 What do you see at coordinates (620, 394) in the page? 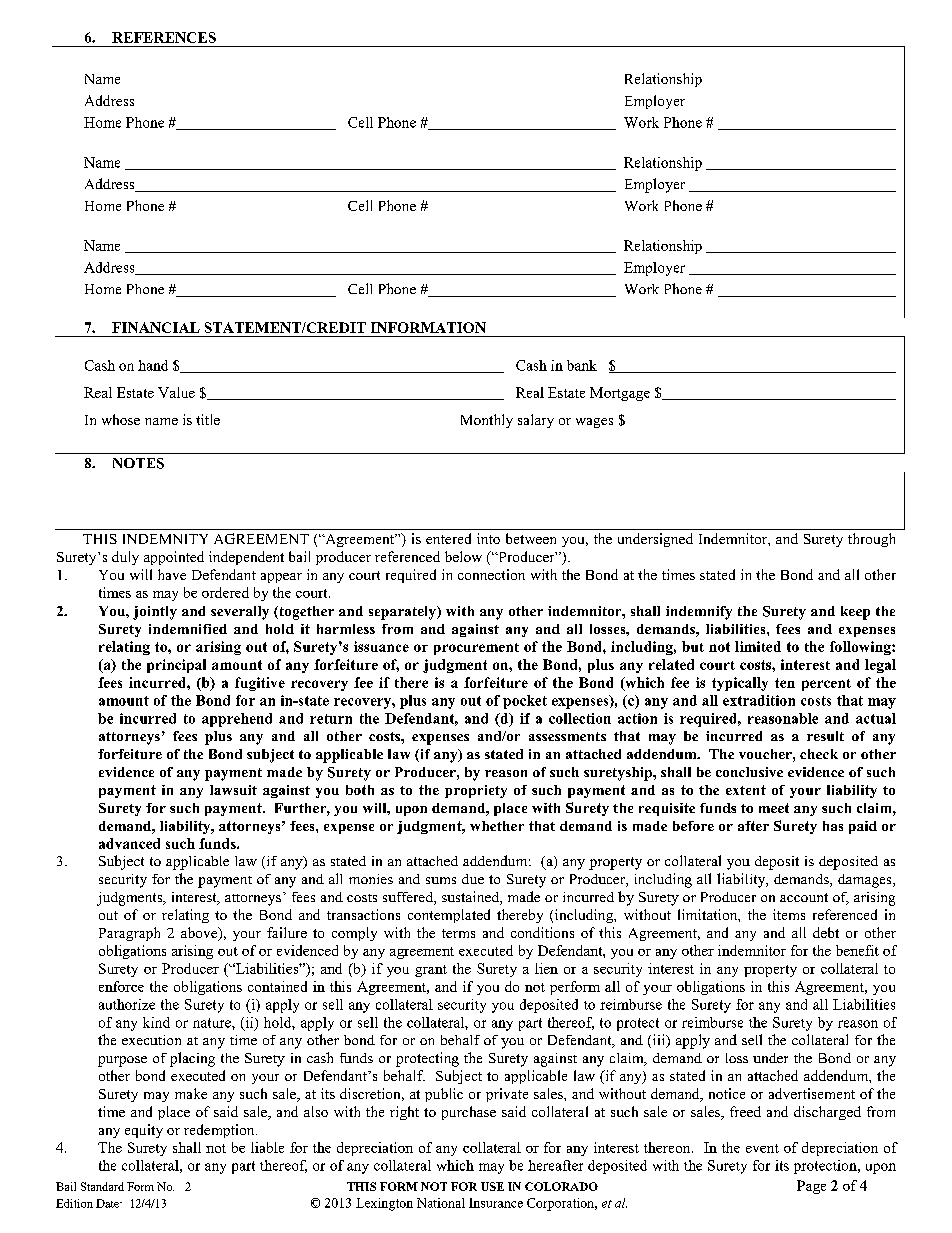
I see `Mortgage` at bounding box center [620, 394].
